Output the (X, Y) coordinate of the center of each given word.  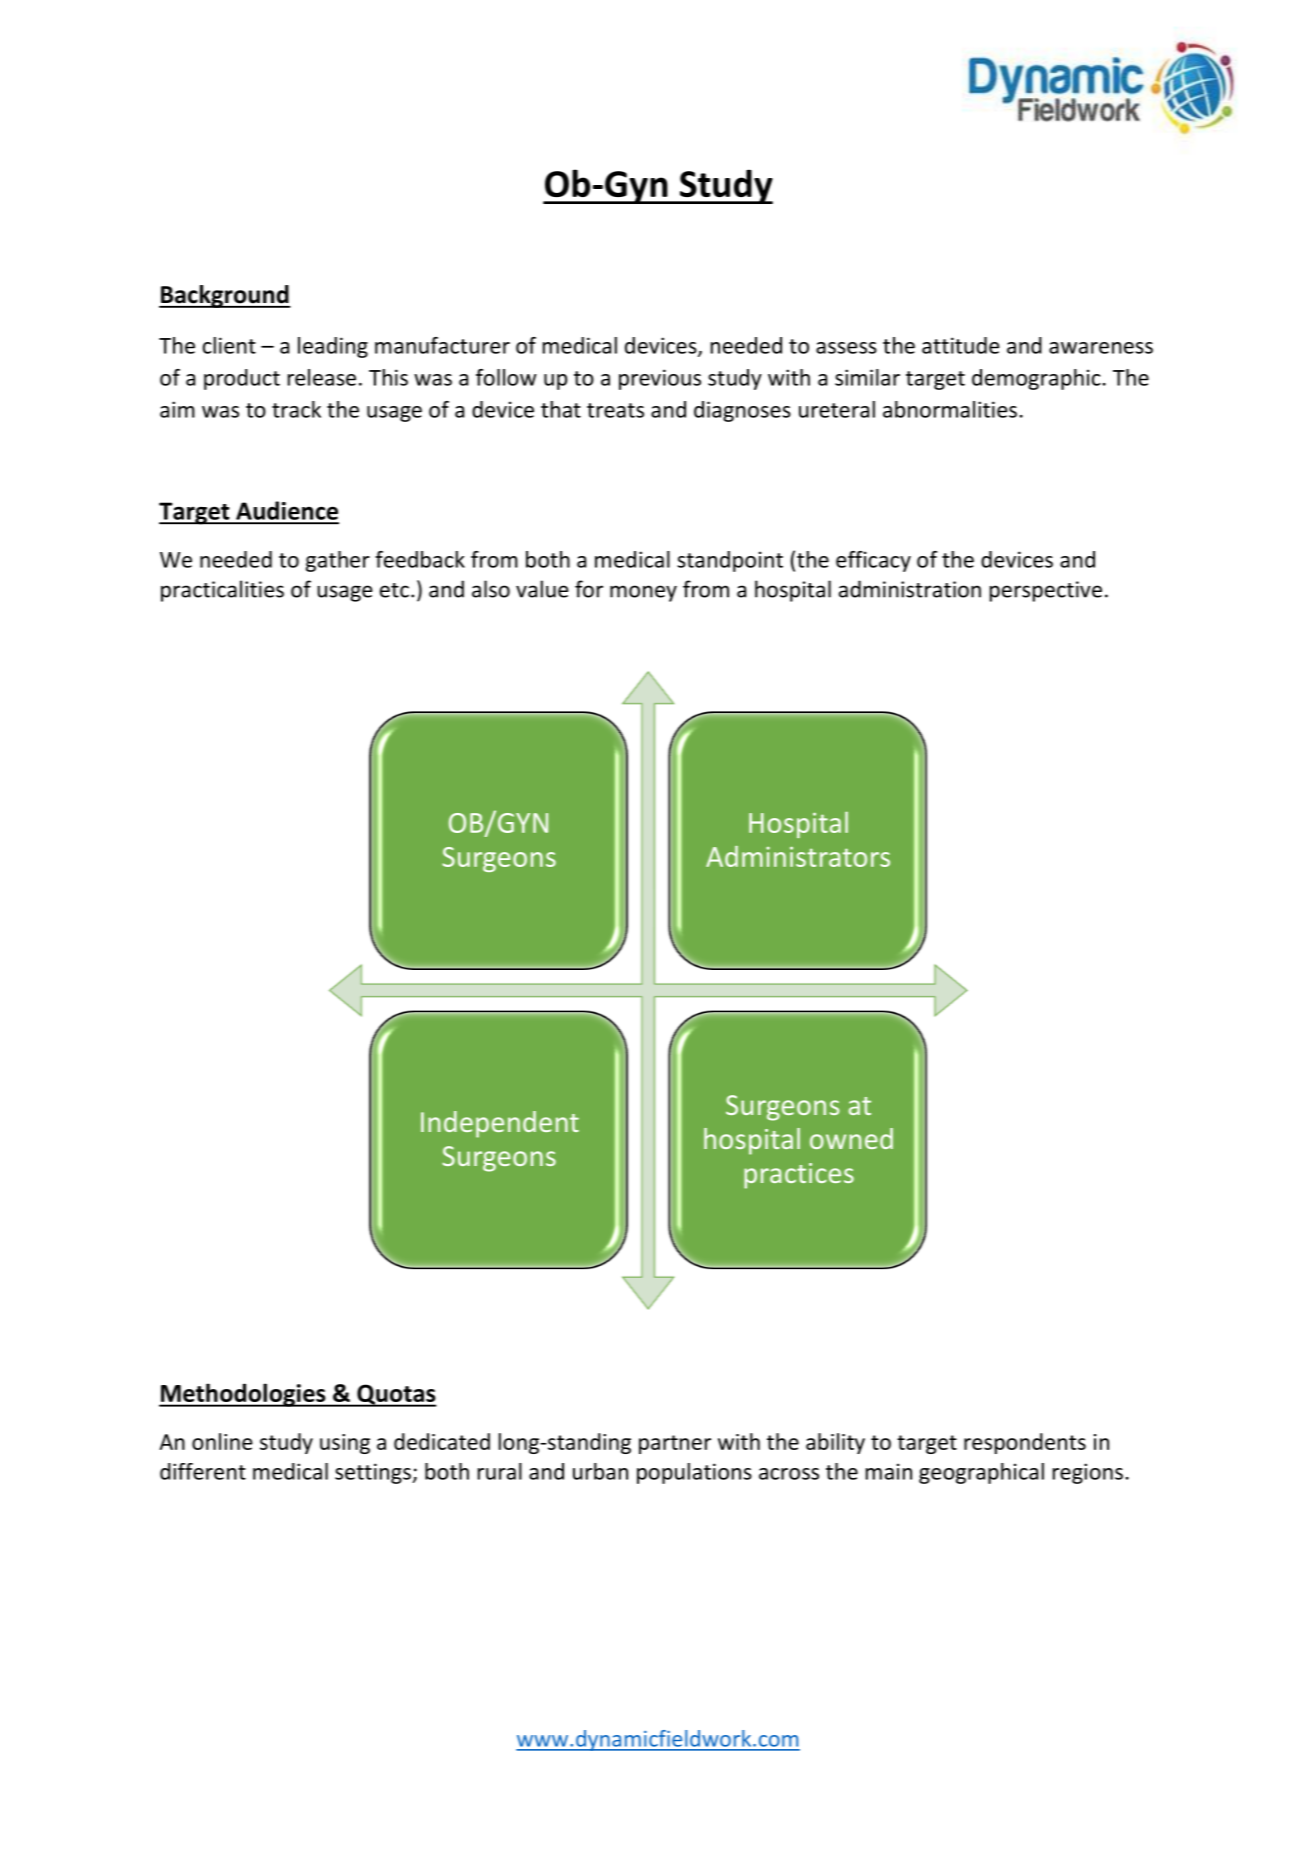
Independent (500, 1124)
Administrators (798, 856)
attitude (960, 345)
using (345, 1444)
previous (660, 379)
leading (333, 347)
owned (851, 1138)
